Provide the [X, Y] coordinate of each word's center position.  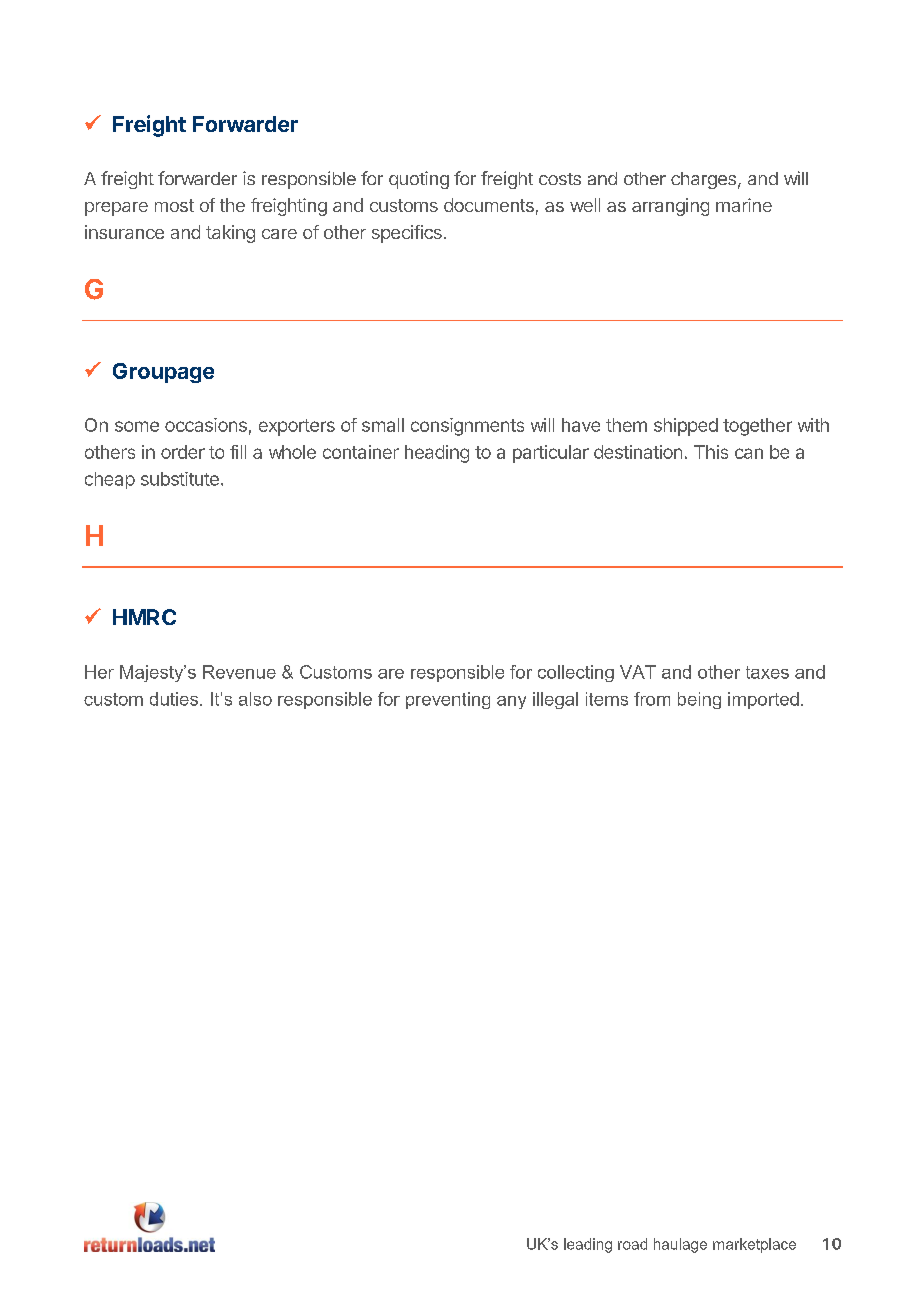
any [511, 702]
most [174, 205]
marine [744, 205]
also [255, 699]
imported [763, 700]
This [711, 452]
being [699, 700]
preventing [448, 700]
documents [489, 205]
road [632, 1244]
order [183, 452]
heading [437, 454]
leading [588, 1245]
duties [175, 699]
